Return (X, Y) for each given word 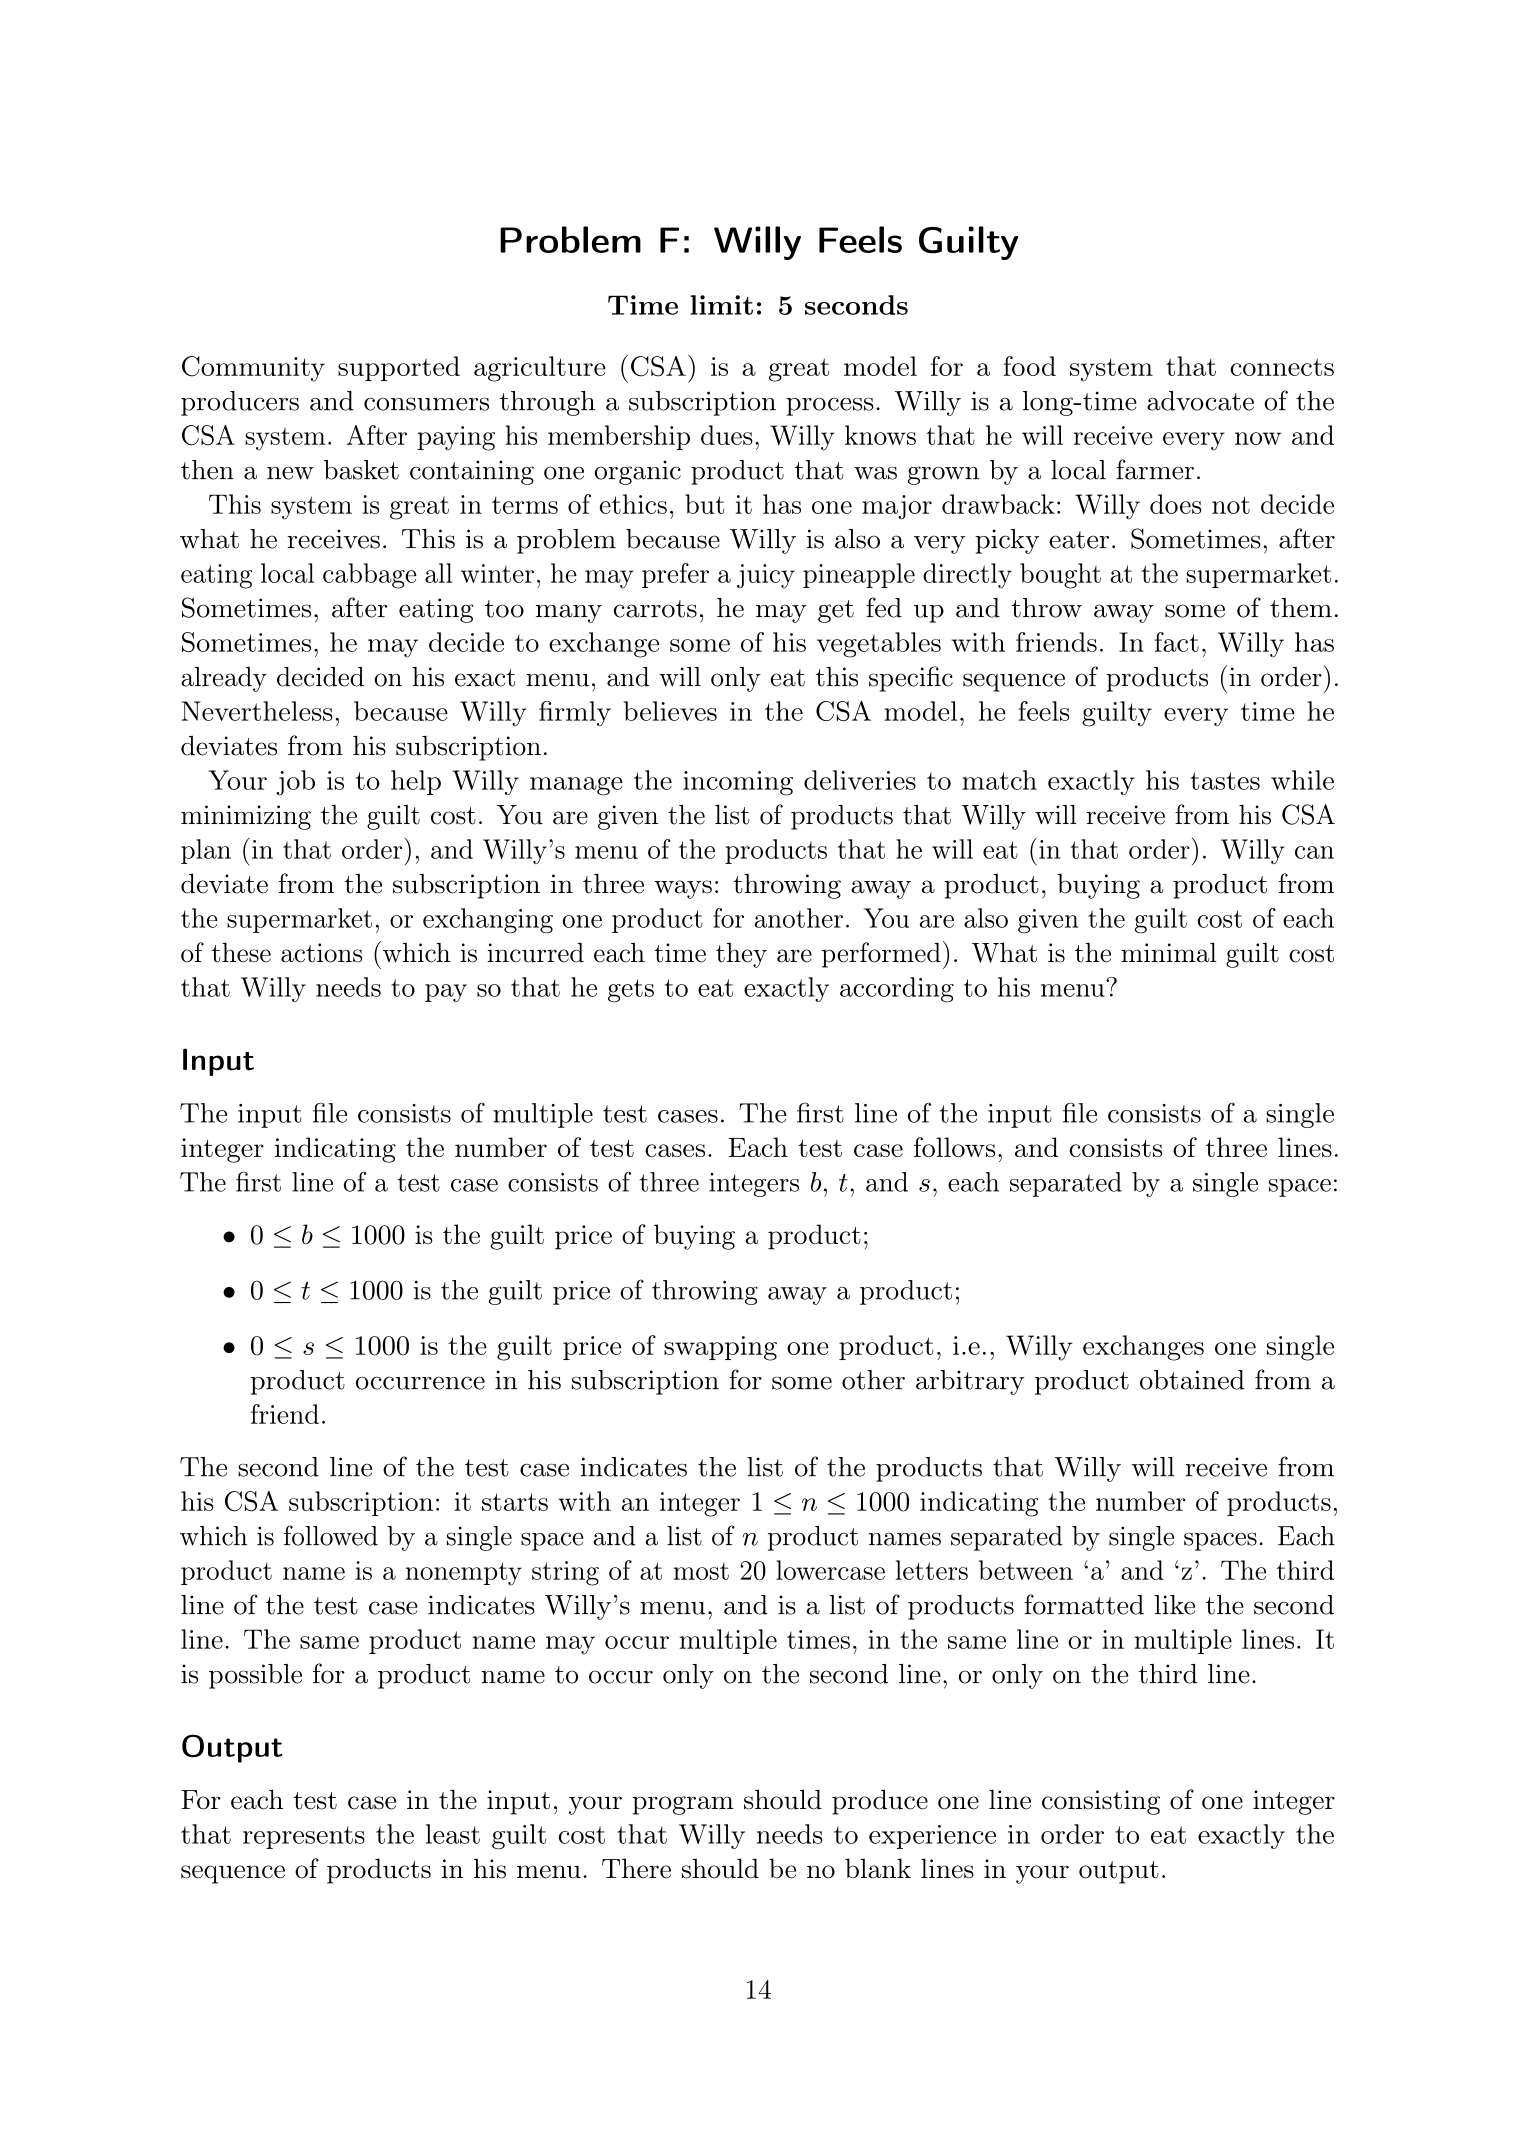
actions (321, 953)
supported (399, 368)
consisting (1101, 1802)
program (683, 1805)
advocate (1200, 401)
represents (304, 1837)
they (741, 955)
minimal (1169, 952)
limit (721, 305)
